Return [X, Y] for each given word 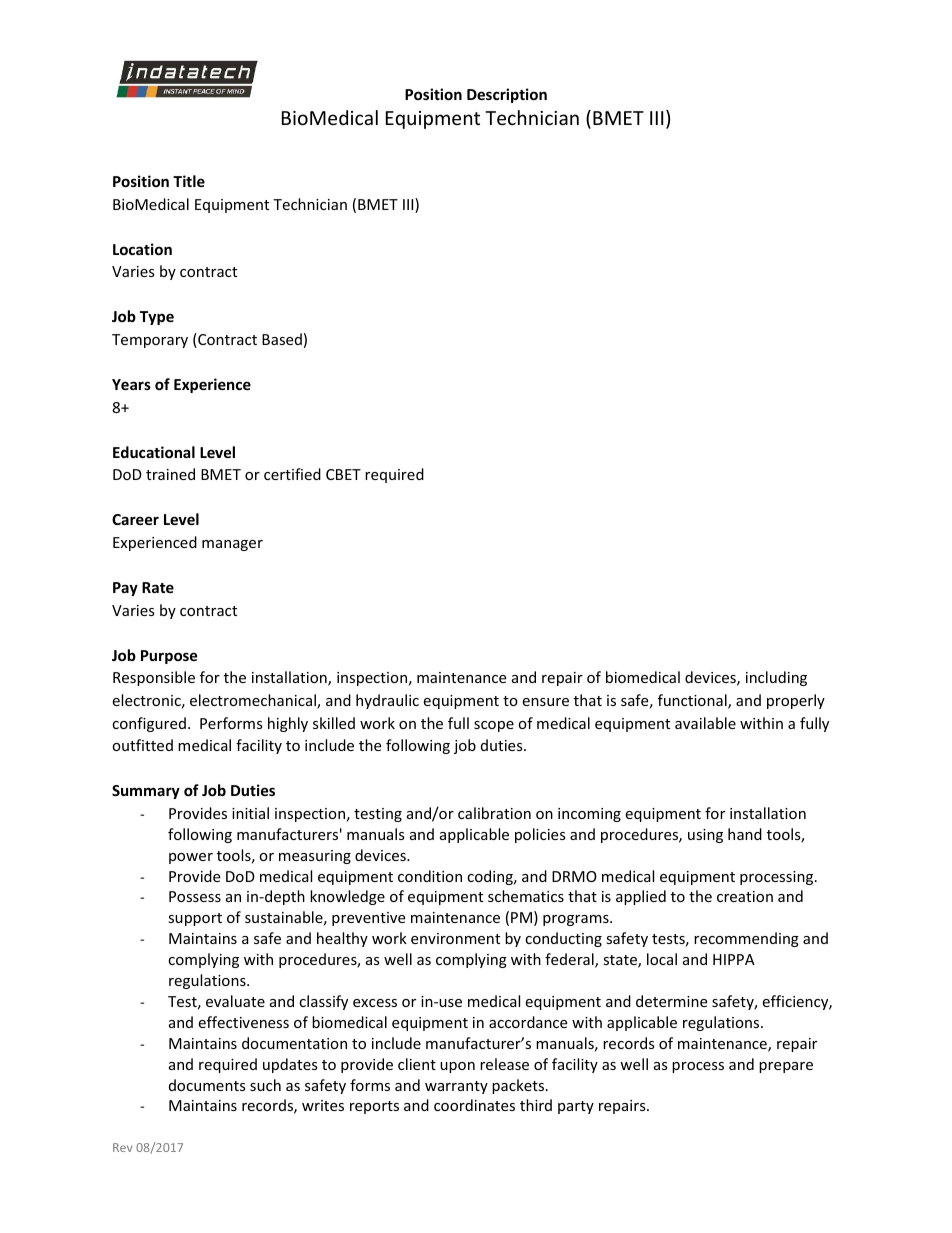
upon [457, 1067]
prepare [786, 1067]
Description [507, 95]
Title [189, 181]
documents [207, 1085]
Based [282, 339]
